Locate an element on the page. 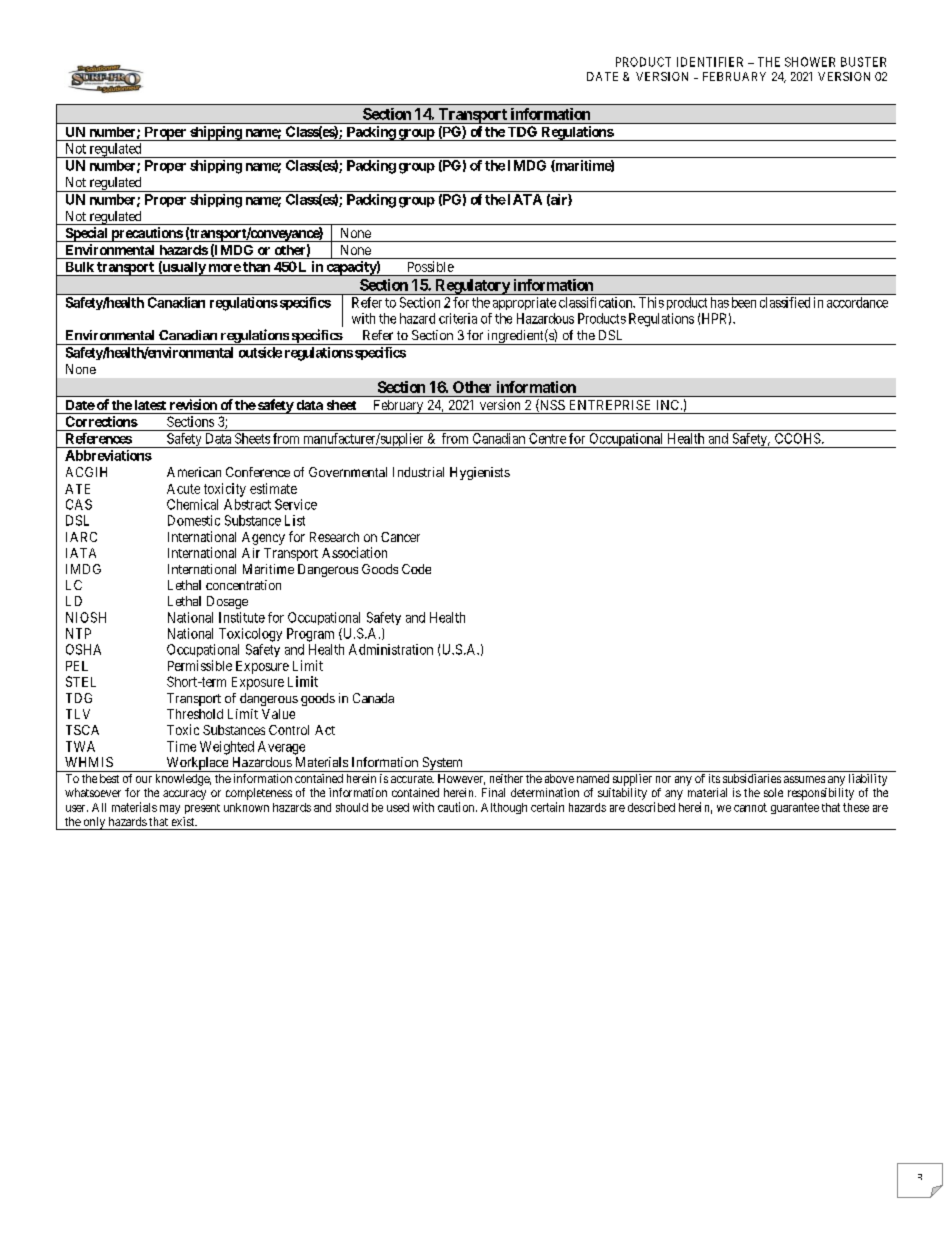 The width and height of the image is (952, 1233). concentration is located at coordinates (243, 585).
